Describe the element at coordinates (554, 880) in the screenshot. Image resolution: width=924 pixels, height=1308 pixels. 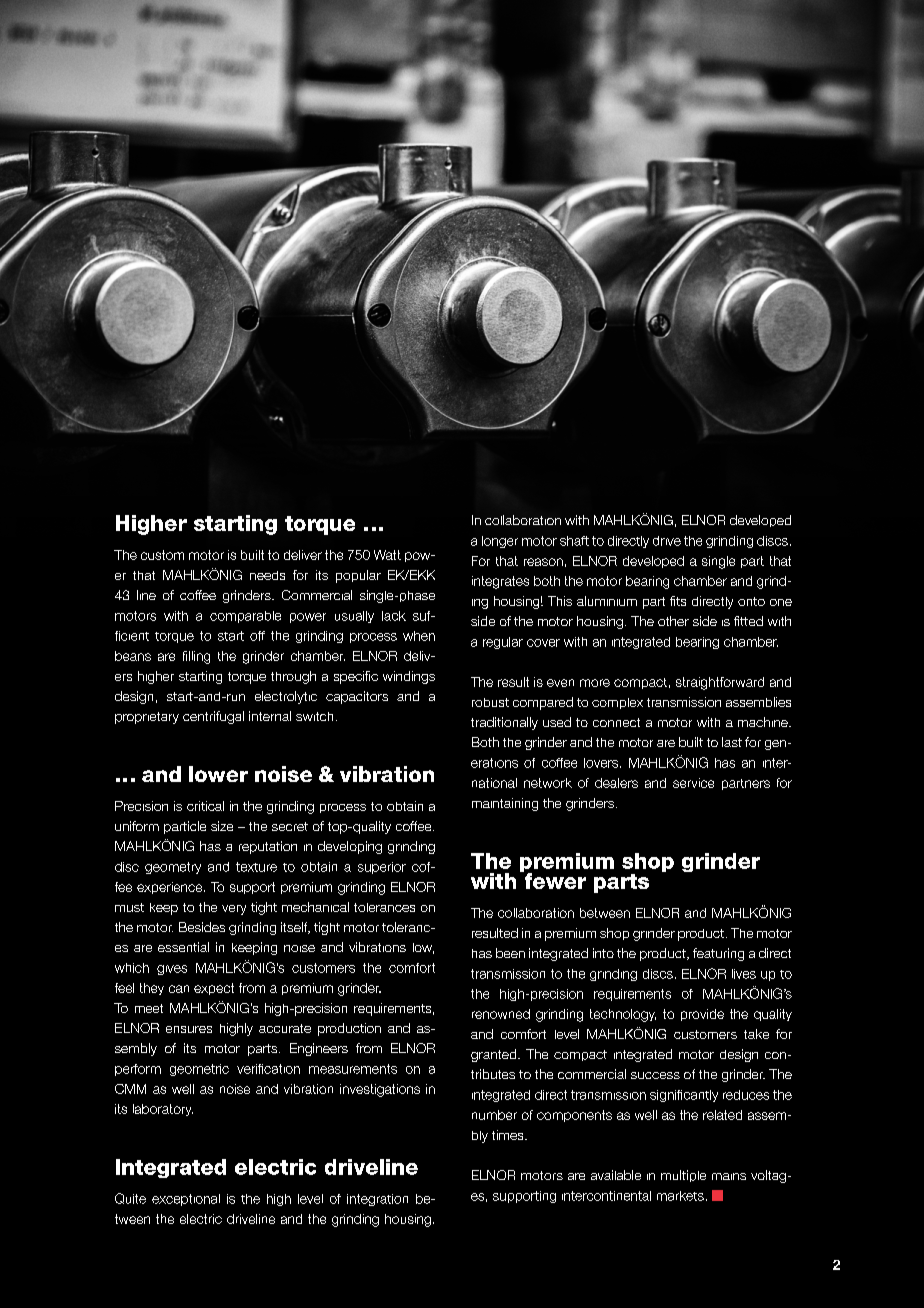
I see `fewer` at that location.
